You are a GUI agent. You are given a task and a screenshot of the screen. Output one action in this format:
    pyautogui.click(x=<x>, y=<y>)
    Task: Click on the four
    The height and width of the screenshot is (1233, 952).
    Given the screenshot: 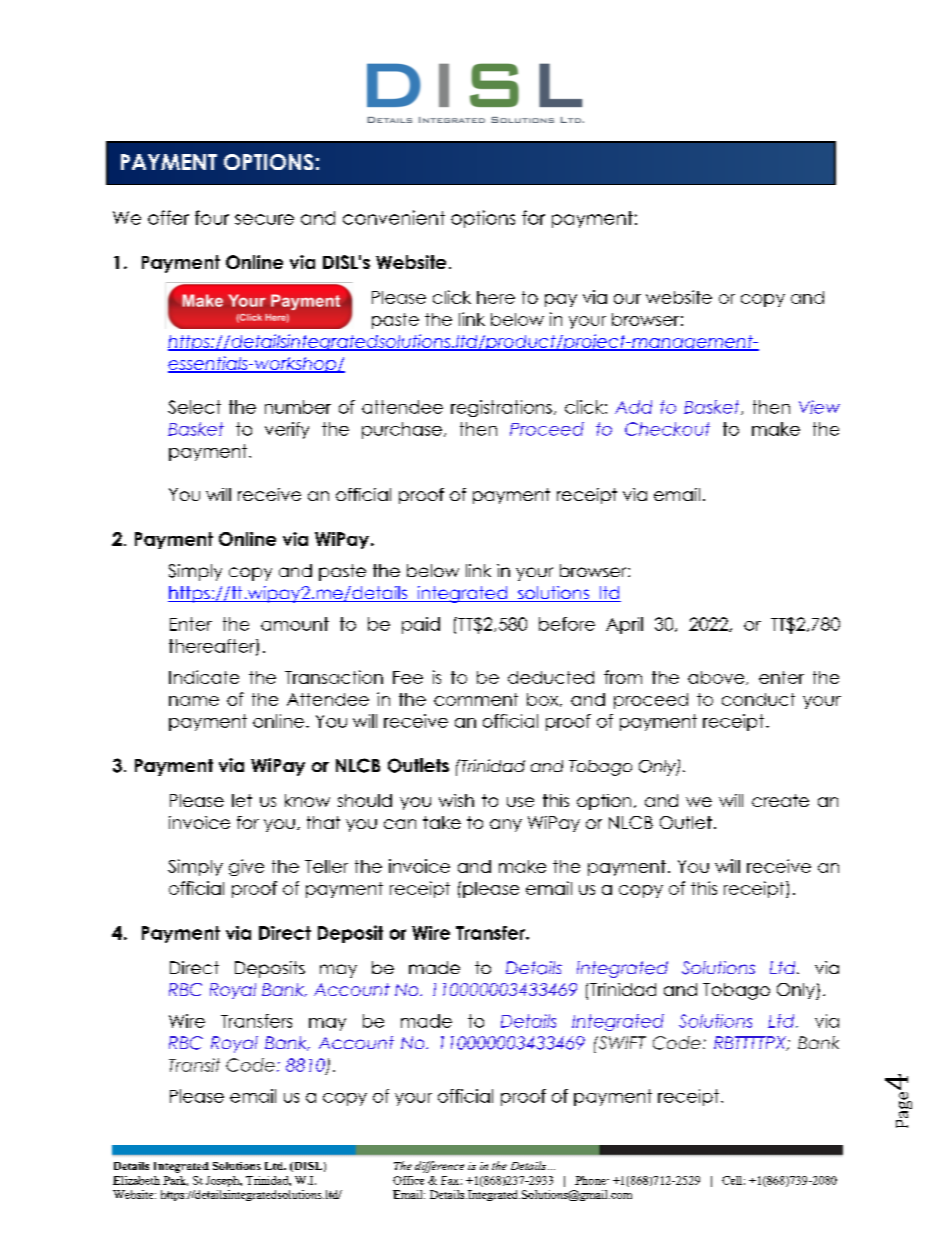 What is the action you would take?
    pyautogui.click(x=212, y=217)
